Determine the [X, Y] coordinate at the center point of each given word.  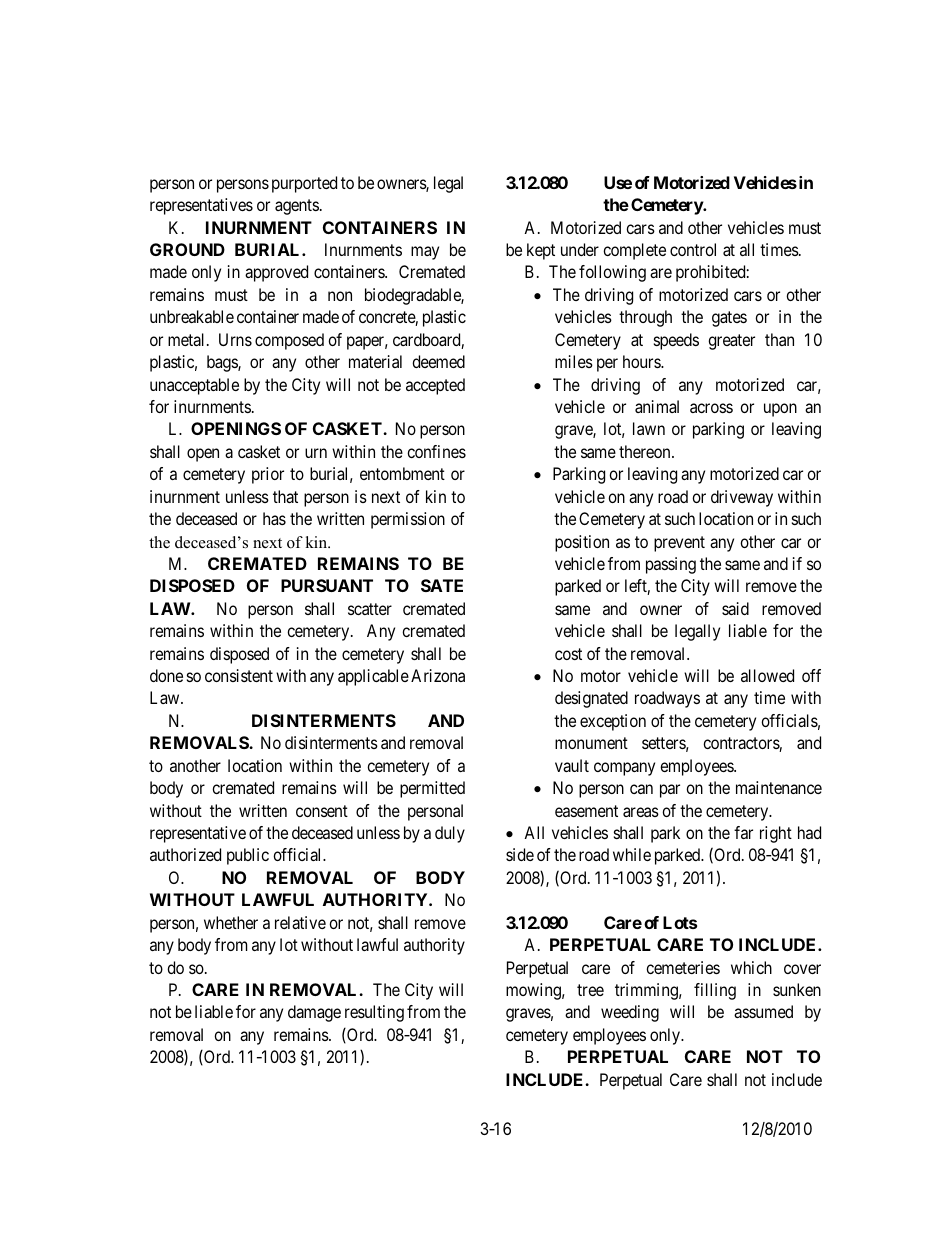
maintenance [779, 787]
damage [314, 1013]
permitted [432, 789]
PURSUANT [327, 585]
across [711, 408]
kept [541, 251]
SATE [442, 585]
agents [297, 207]
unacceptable [194, 386]
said [735, 608]
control [693, 249]
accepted [435, 386]
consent [322, 811]
